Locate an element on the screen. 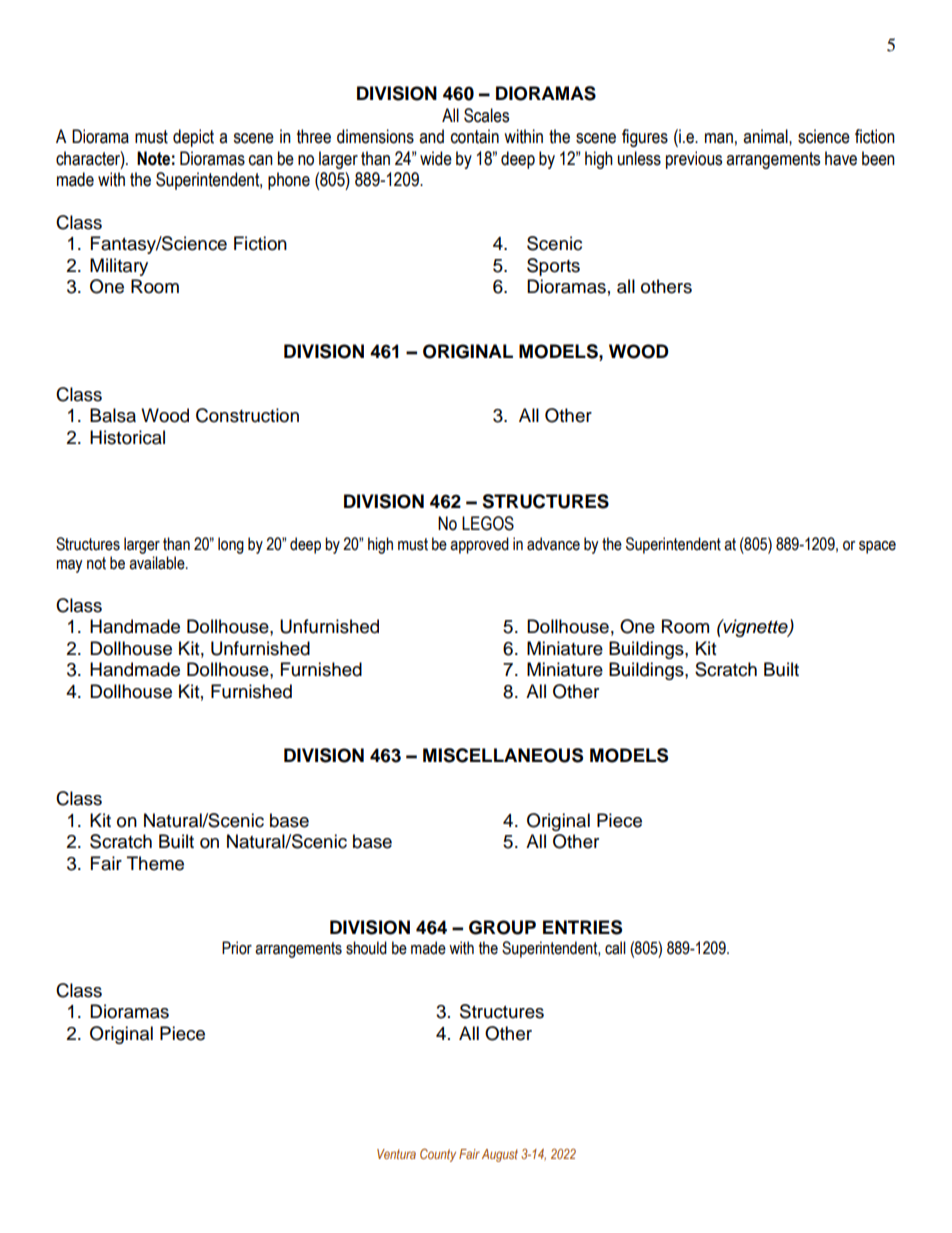 The height and width of the screenshot is (1233, 952). County is located at coordinates (438, 1155).
